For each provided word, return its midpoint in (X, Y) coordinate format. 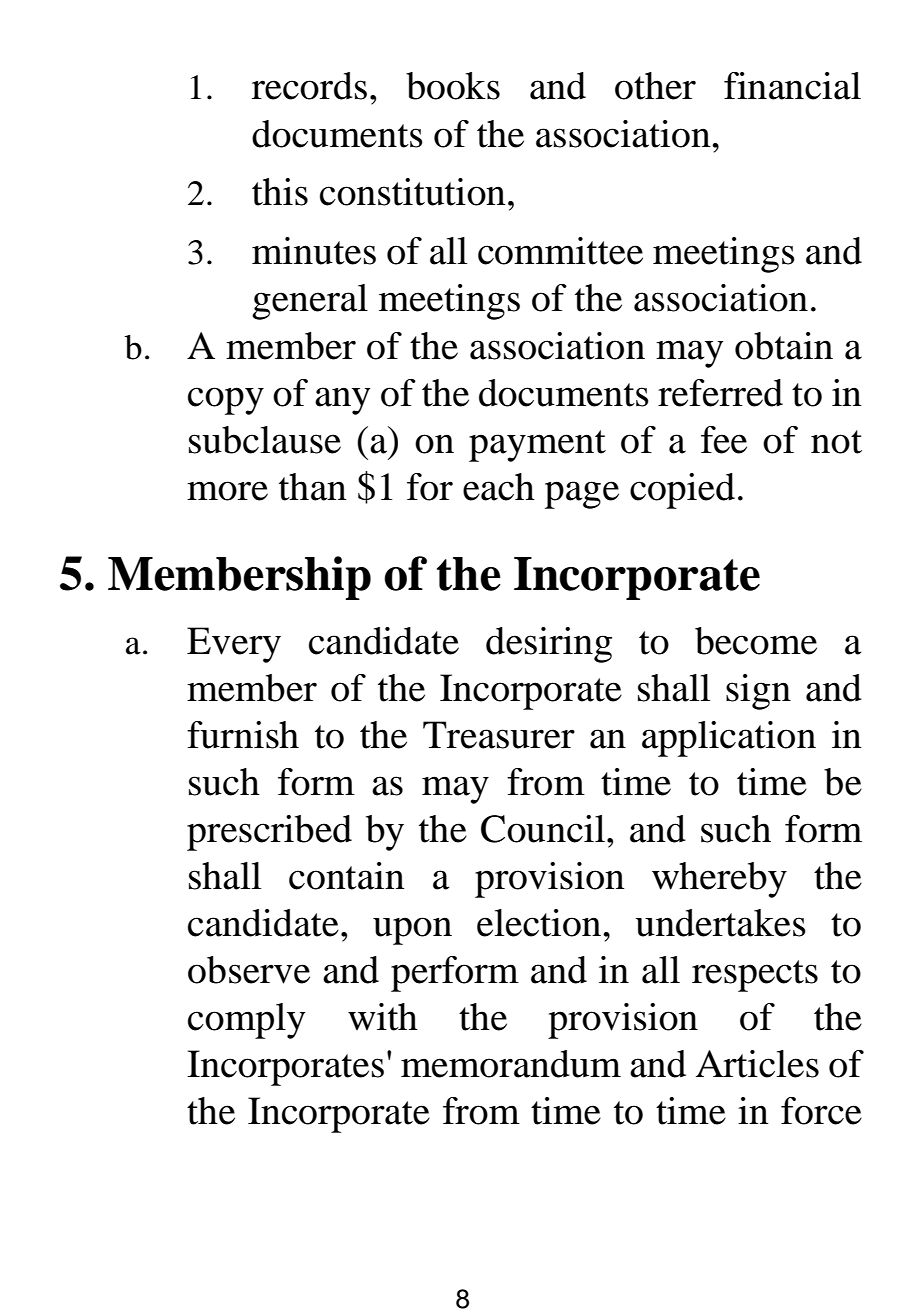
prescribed (269, 833)
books (453, 86)
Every (234, 645)
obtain (784, 346)
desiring (549, 645)
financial (792, 86)
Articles (757, 1064)
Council (544, 829)
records (309, 86)
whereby (719, 880)
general (310, 302)
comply (246, 1021)
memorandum (511, 1064)
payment (537, 446)
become (756, 641)
